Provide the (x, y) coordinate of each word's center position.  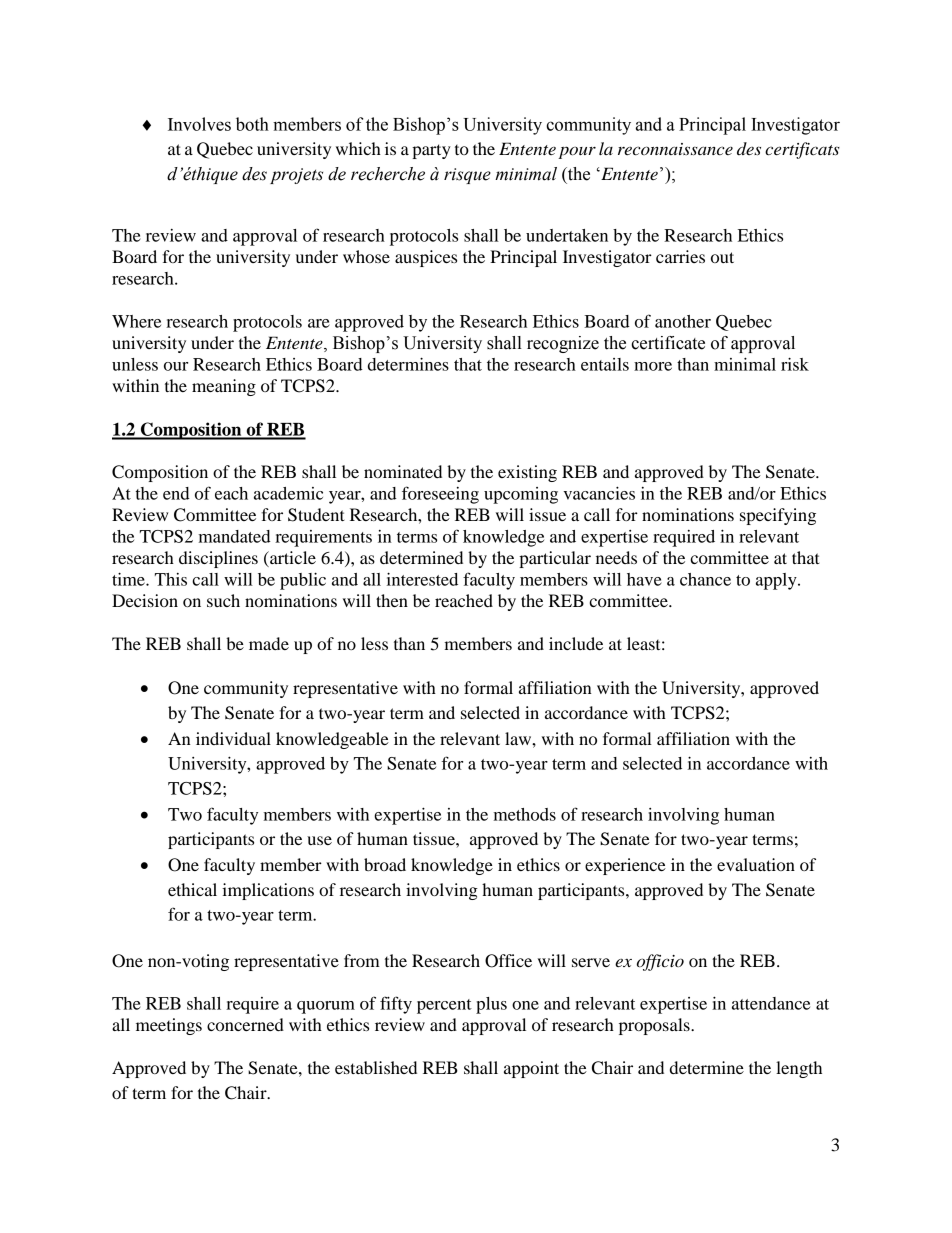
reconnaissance (675, 149)
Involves (199, 124)
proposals (655, 1026)
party (431, 151)
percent (444, 1006)
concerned (245, 1024)
